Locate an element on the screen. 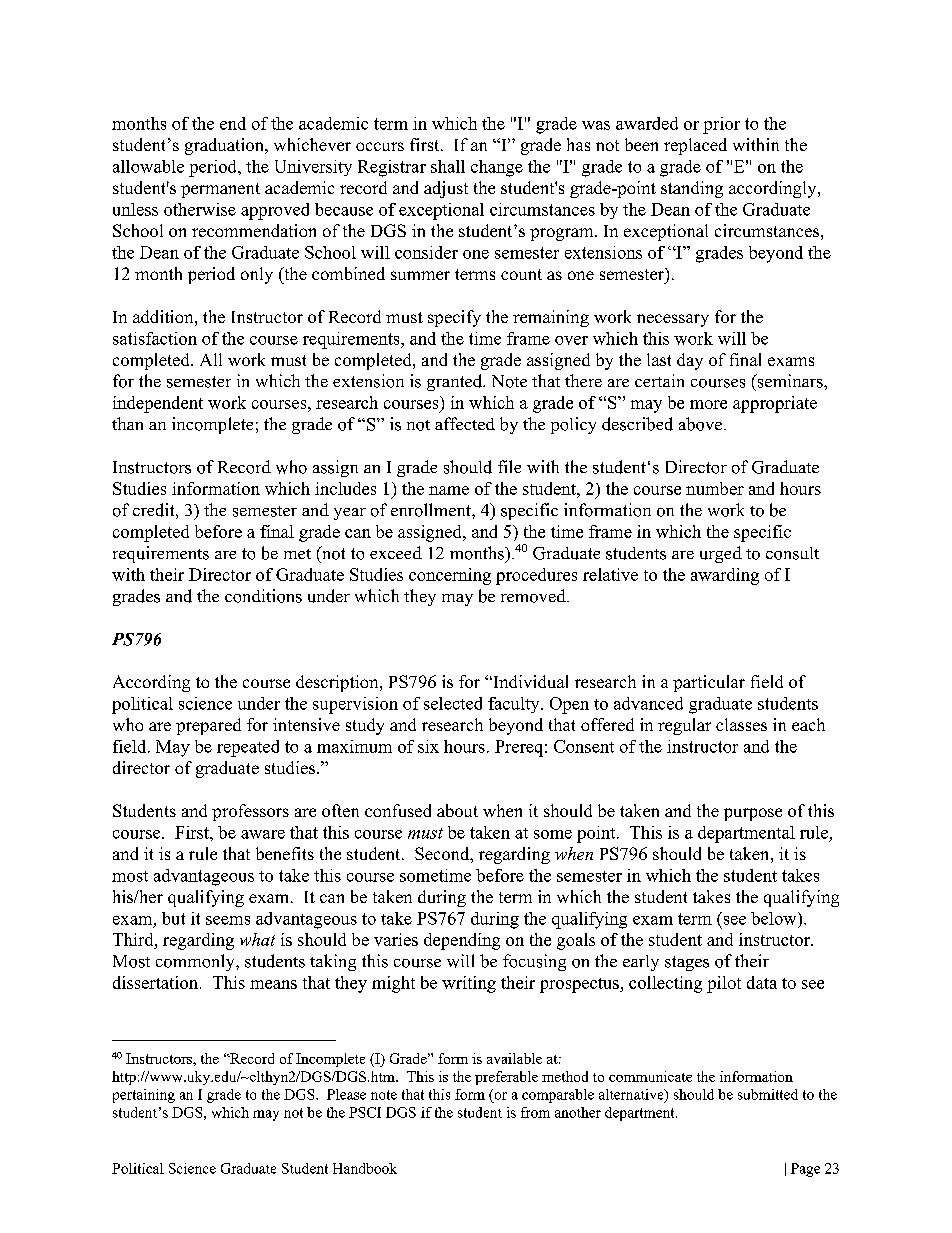 This screenshot has width=952, height=1233. pertaining is located at coordinates (144, 1096).
